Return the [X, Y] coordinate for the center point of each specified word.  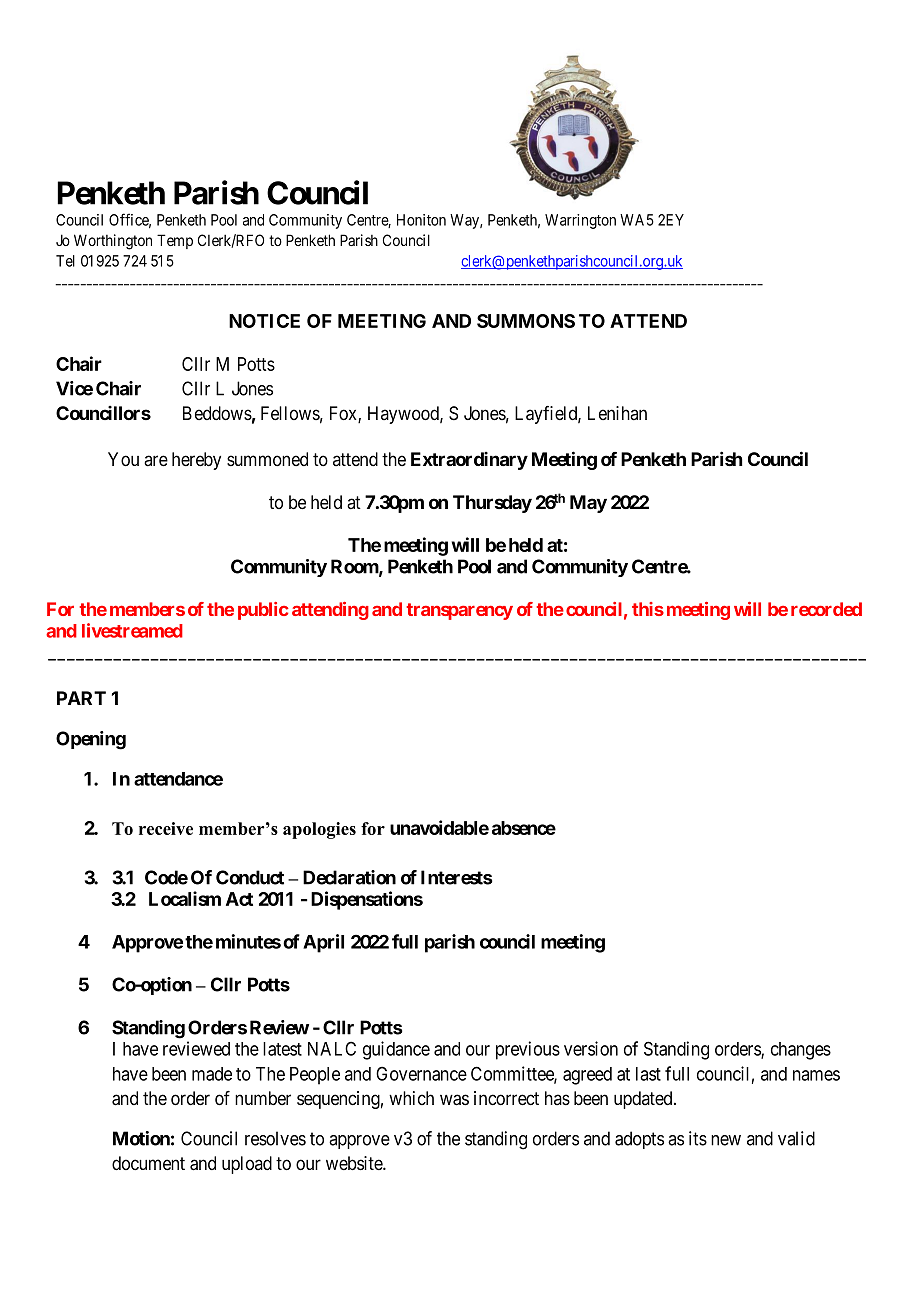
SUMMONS [526, 321]
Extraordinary [469, 461]
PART [81, 698]
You [123, 459]
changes [801, 1051]
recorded [826, 609]
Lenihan [617, 413]
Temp [175, 241]
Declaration [349, 877]
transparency [459, 611]
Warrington [580, 221]
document [148, 1163]
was [454, 1100]
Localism [185, 898]
